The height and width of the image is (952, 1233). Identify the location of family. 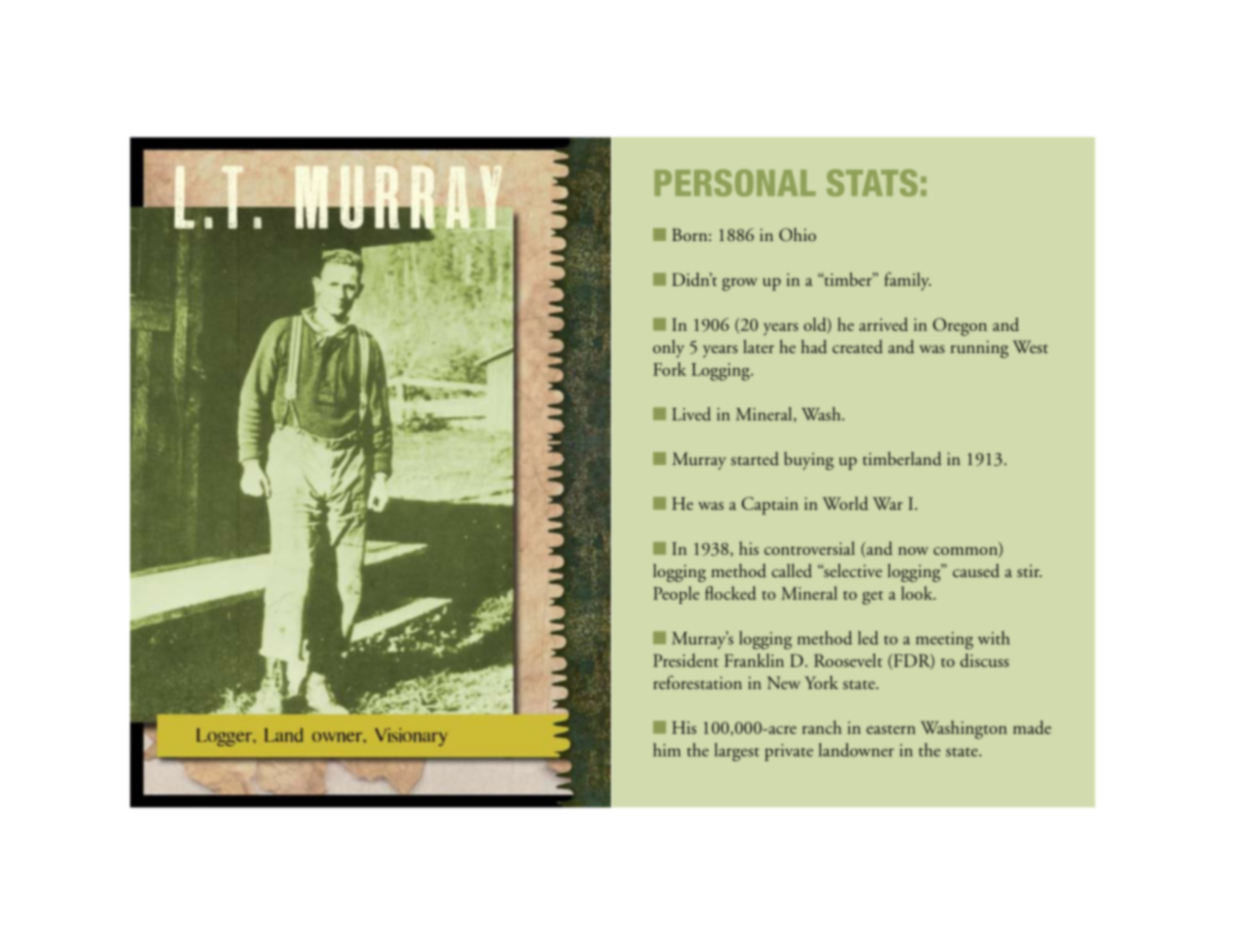
(907, 281).
